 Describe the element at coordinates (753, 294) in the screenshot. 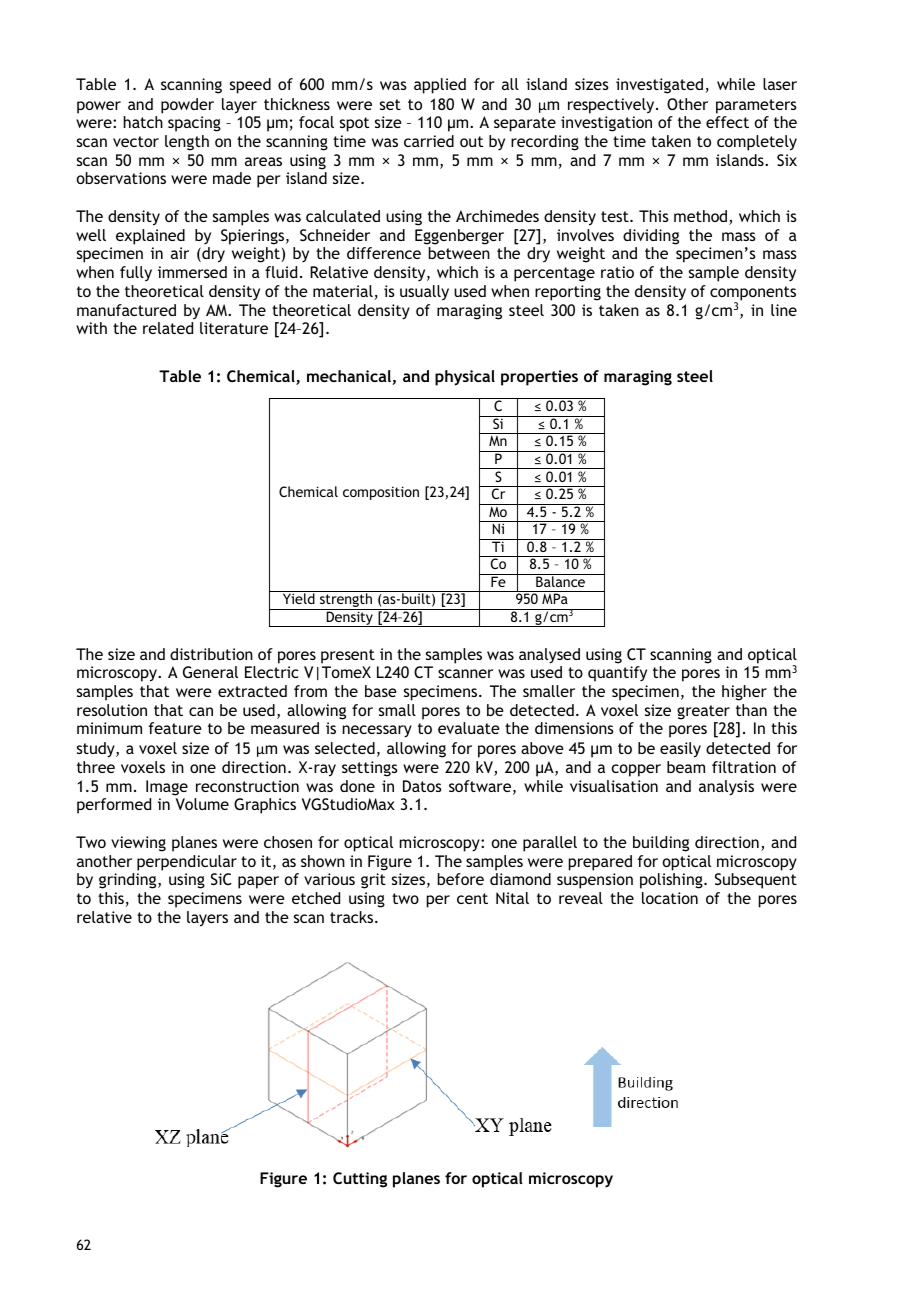

I see `components` at that location.
